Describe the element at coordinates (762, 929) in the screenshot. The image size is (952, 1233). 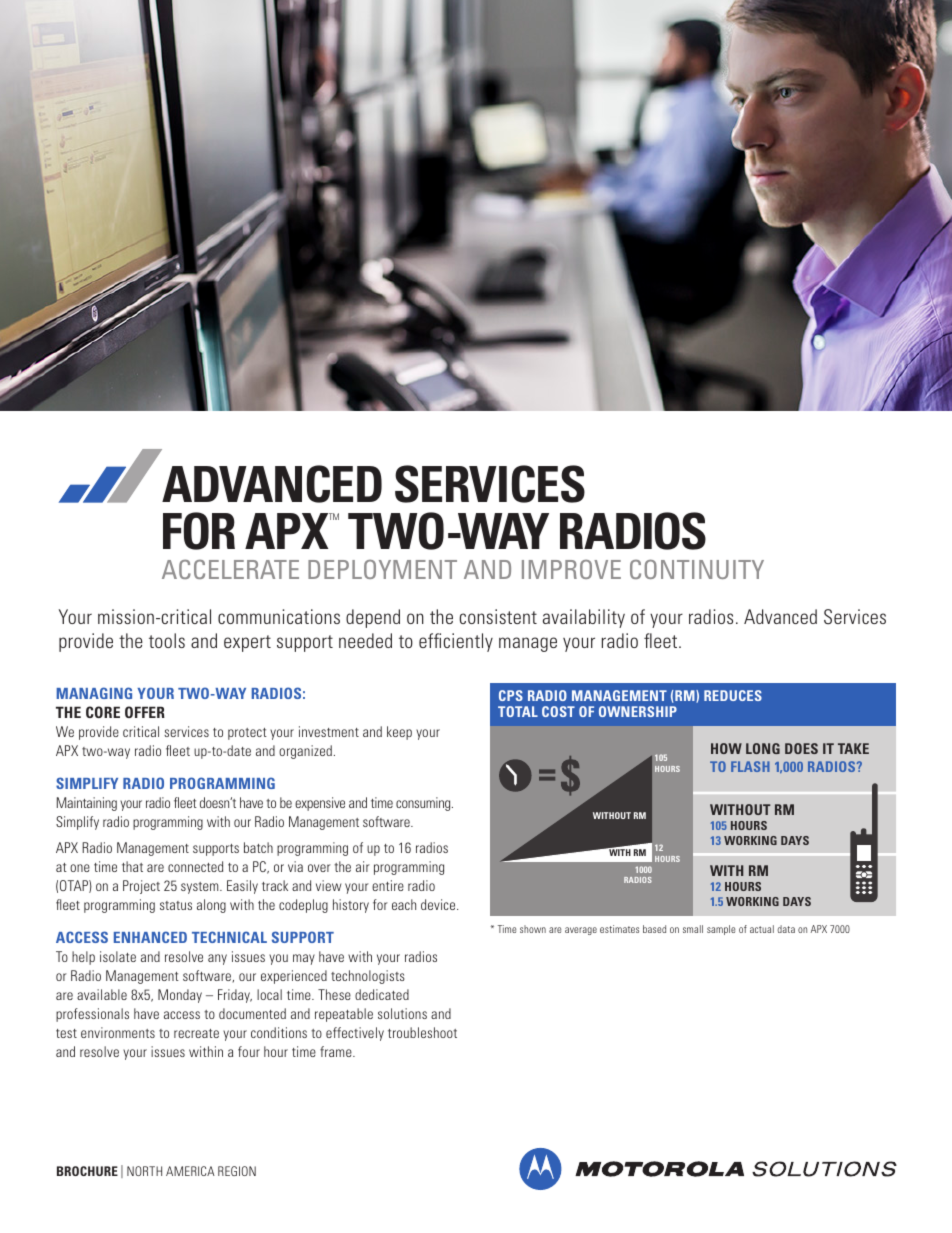
I see `actual` at that location.
